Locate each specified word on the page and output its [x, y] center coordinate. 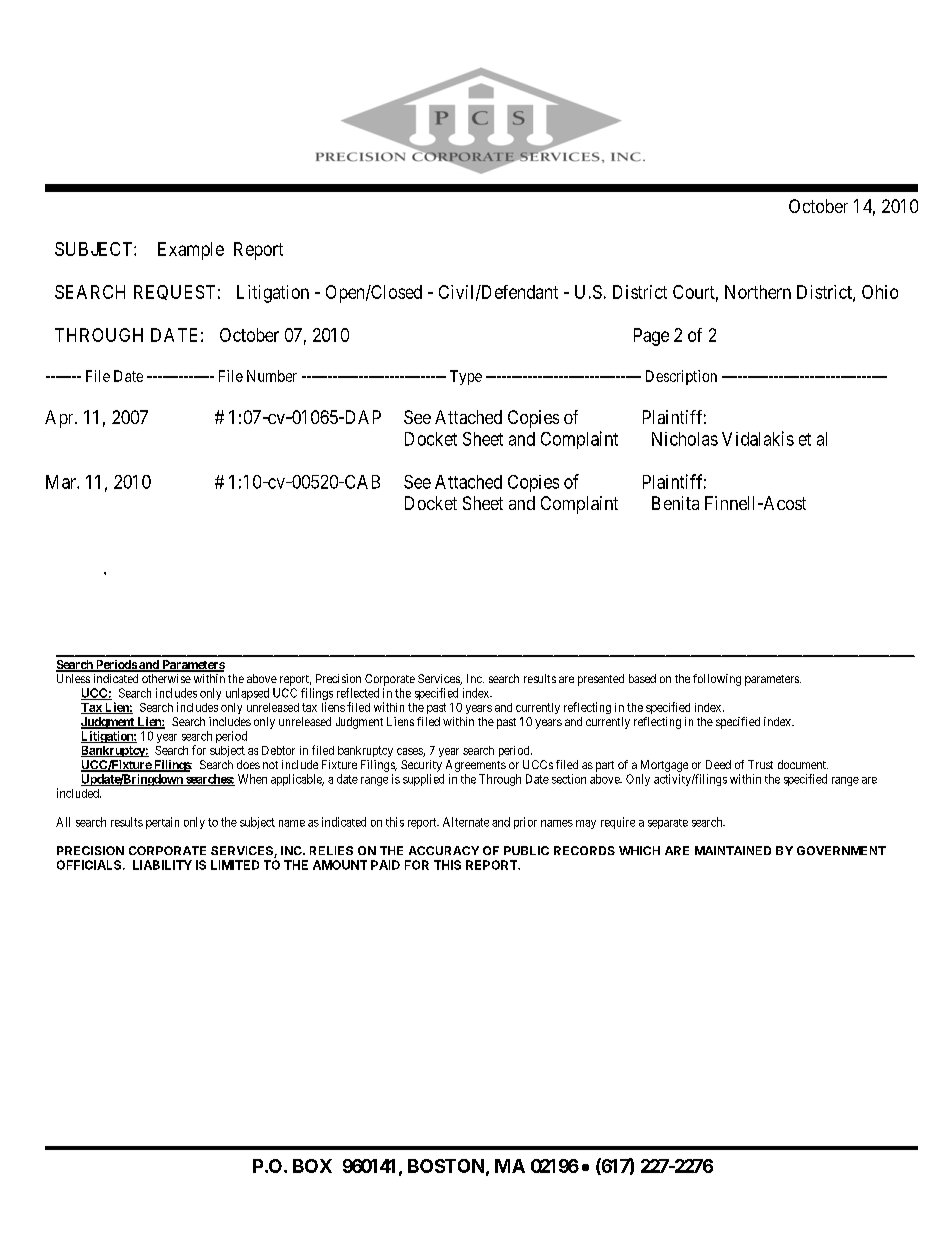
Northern [758, 292]
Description [681, 377]
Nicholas [685, 439]
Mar [62, 482]
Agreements [476, 766]
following [717, 680]
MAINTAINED [733, 850]
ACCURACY [444, 850]
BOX [312, 1166]
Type [466, 377]
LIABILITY [162, 865]
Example [191, 251]
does [248, 764]
